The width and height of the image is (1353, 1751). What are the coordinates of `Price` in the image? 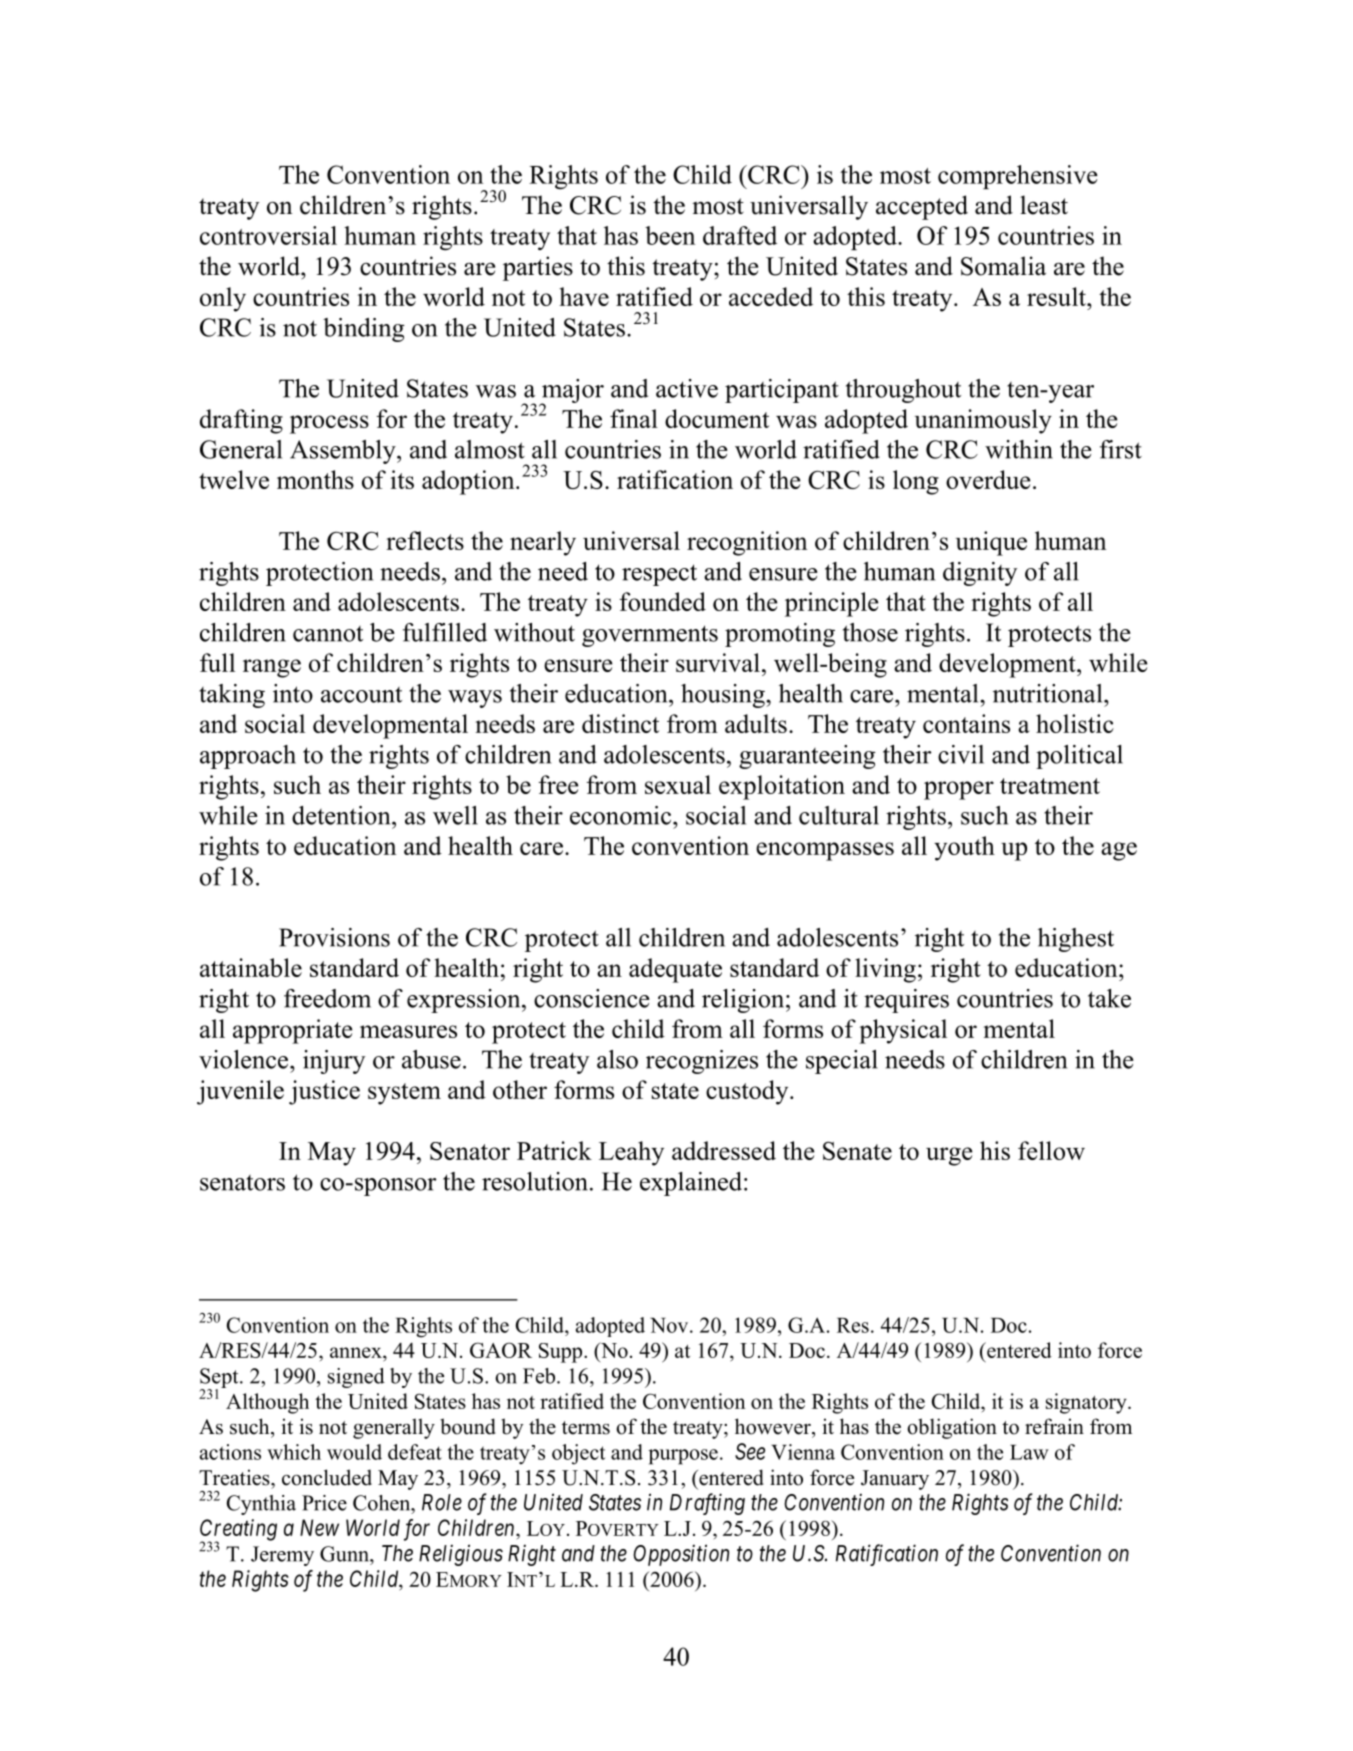 It's located at (324, 1503).
